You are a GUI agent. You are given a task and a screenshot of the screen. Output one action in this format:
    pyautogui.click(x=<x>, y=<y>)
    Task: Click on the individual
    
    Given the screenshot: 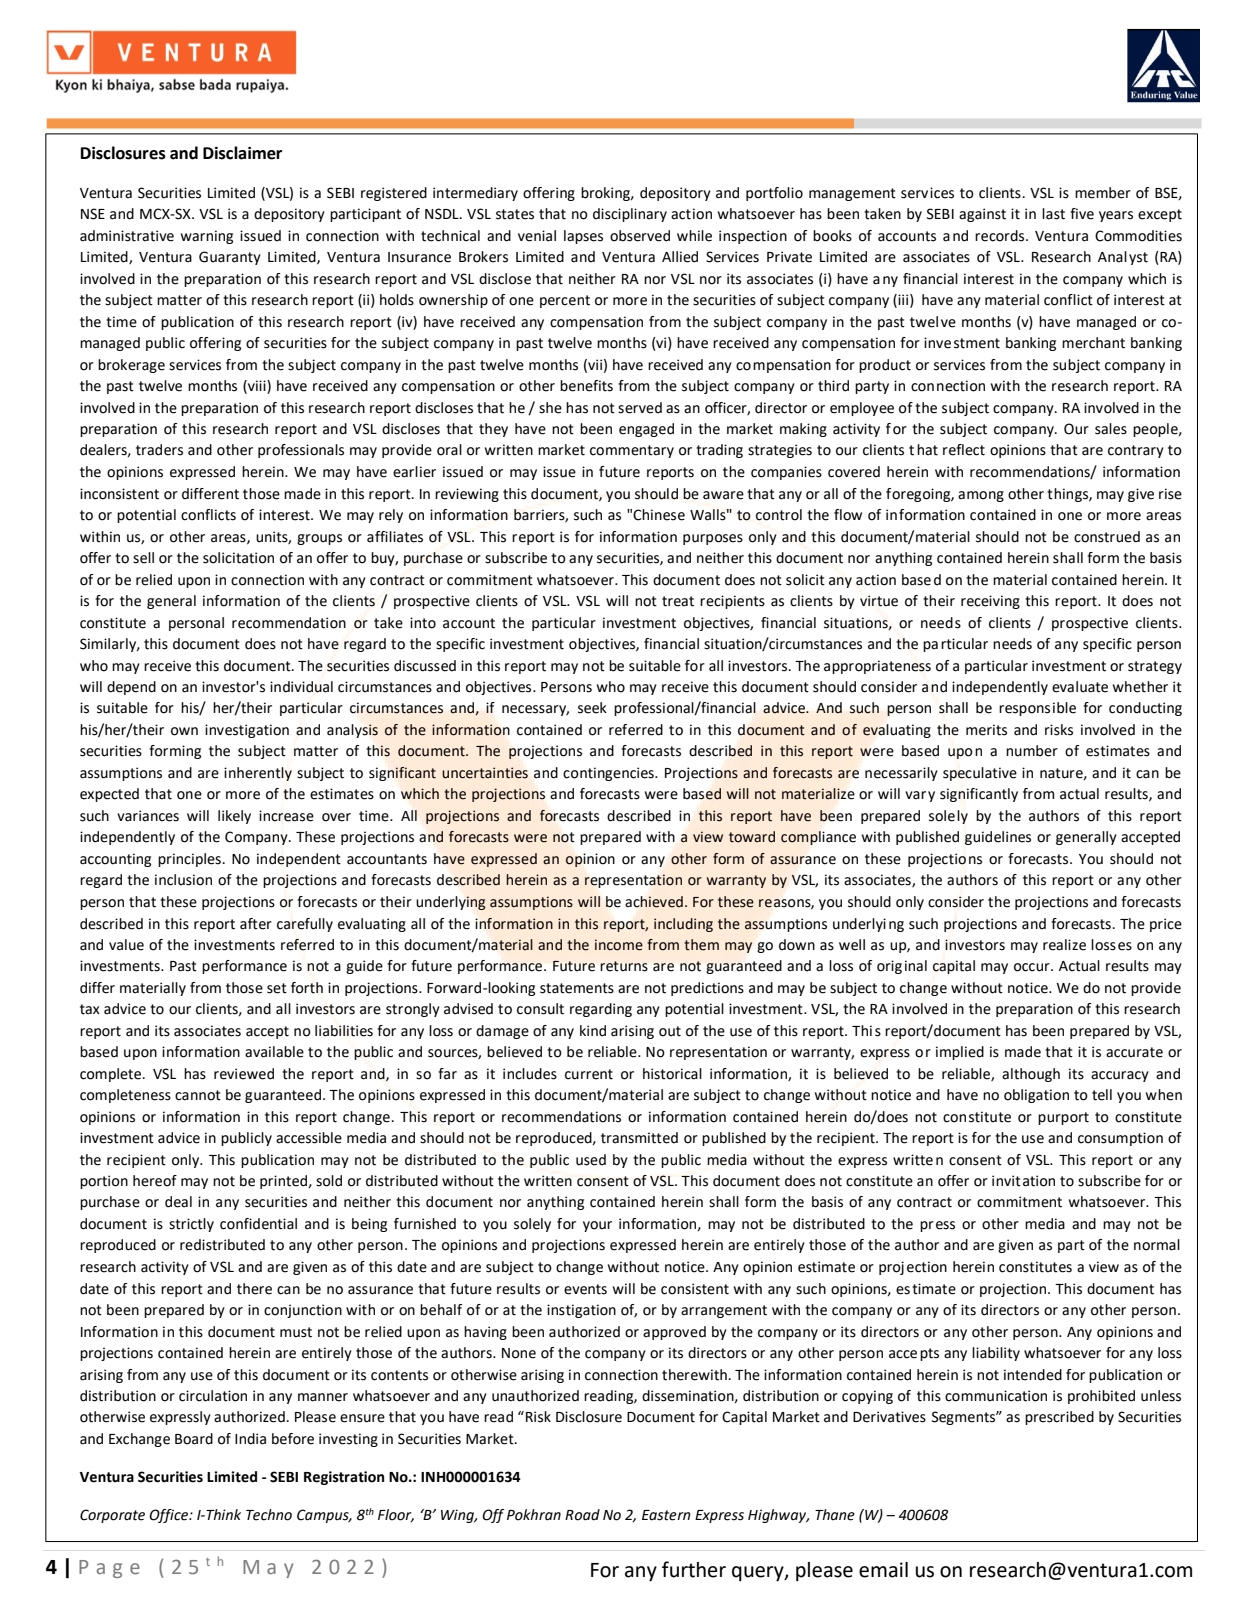 What is the action you would take?
    pyautogui.click(x=301, y=687)
